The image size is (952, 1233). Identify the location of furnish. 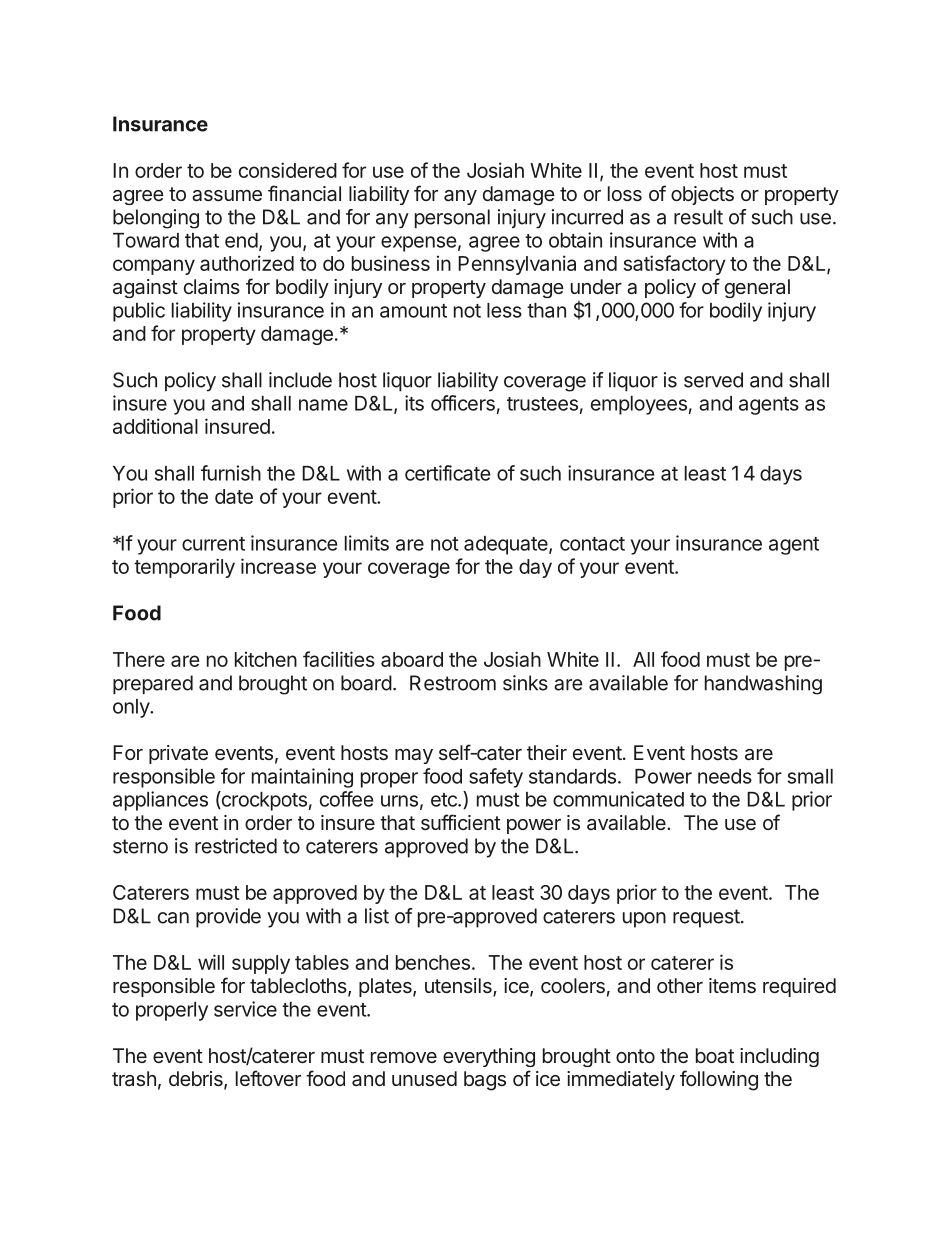
(231, 473).
